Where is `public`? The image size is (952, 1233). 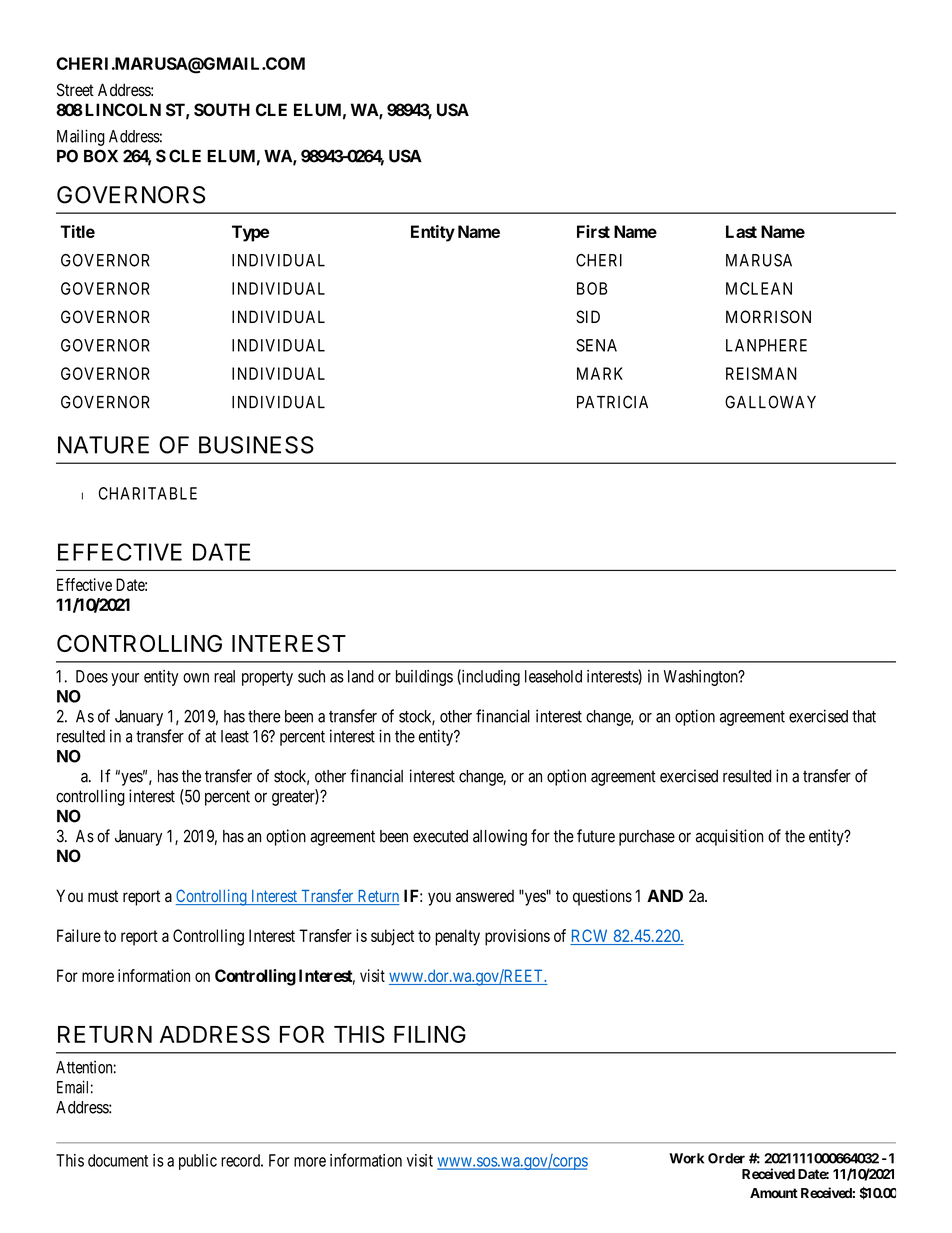
public is located at coordinates (198, 1162).
